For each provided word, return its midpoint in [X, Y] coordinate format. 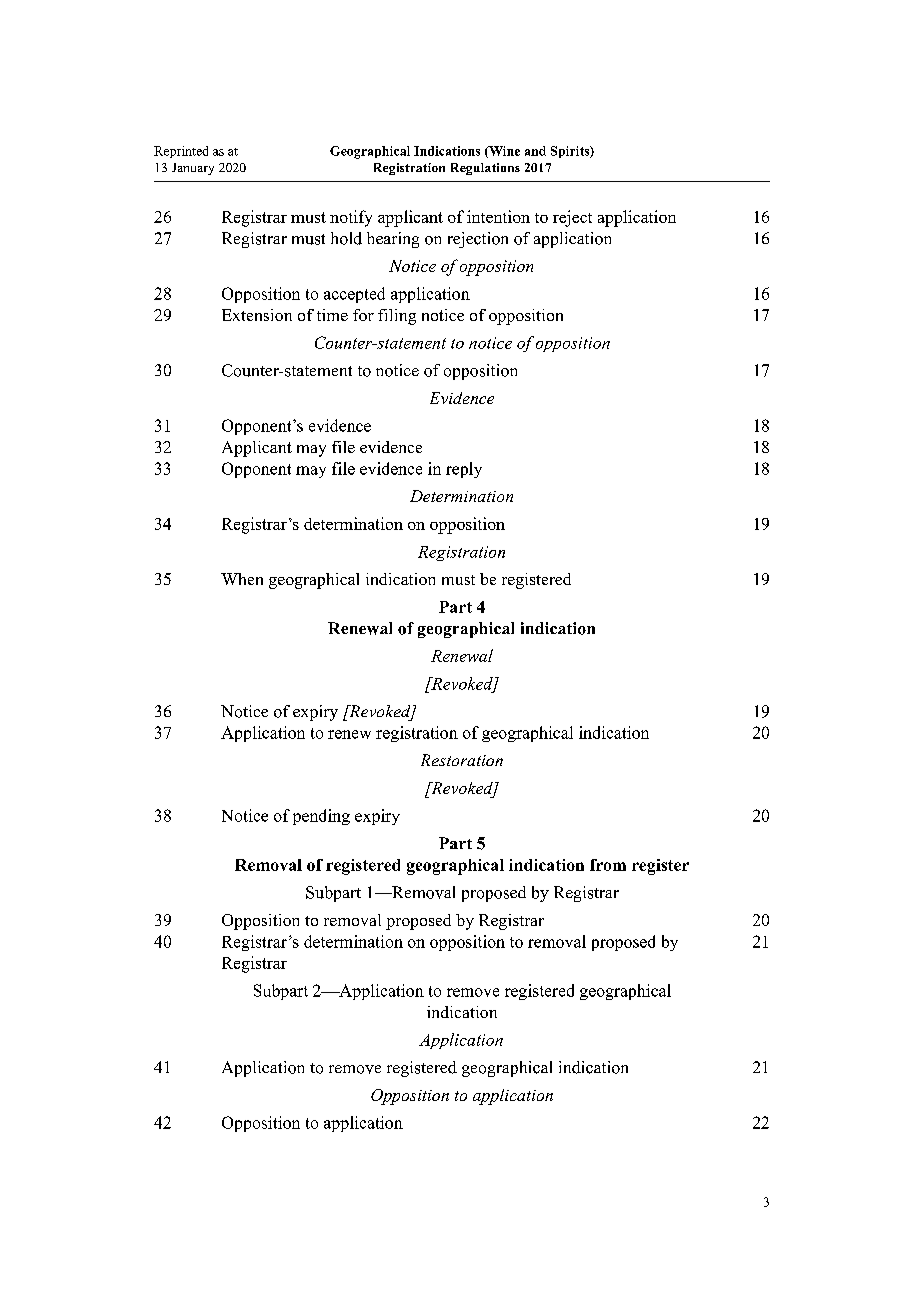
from [608, 865]
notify [351, 218]
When [242, 579]
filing [397, 317]
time [332, 315]
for [363, 315]
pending [321, 817]
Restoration [462, 760]
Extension [257, 315]
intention [498, 216]
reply [464, 470]
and [535, 151]
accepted [354, 295]
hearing [393, 240]
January [193, 169]
